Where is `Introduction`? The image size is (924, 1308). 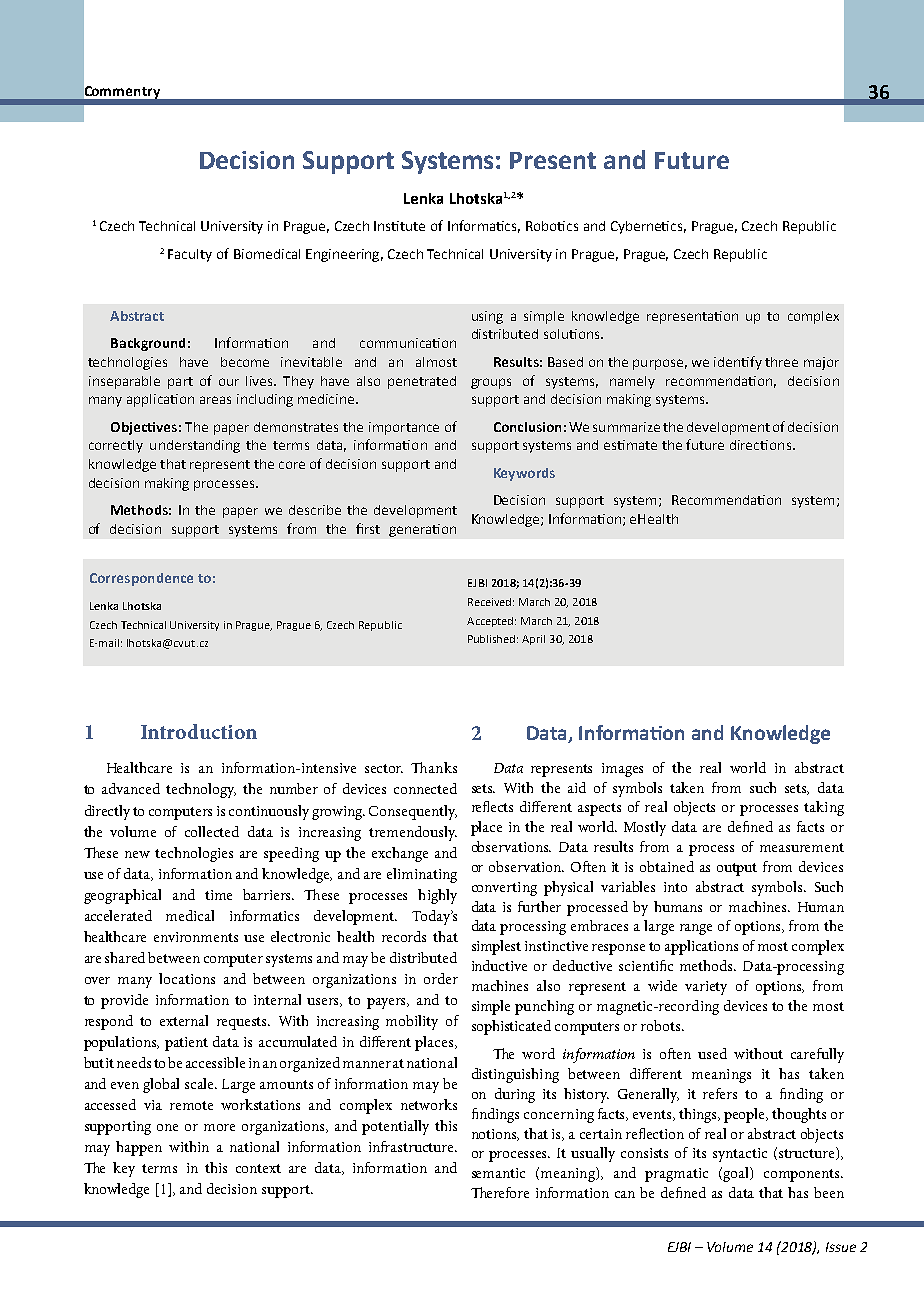 Introduction is located at coordinates (199, 731).
